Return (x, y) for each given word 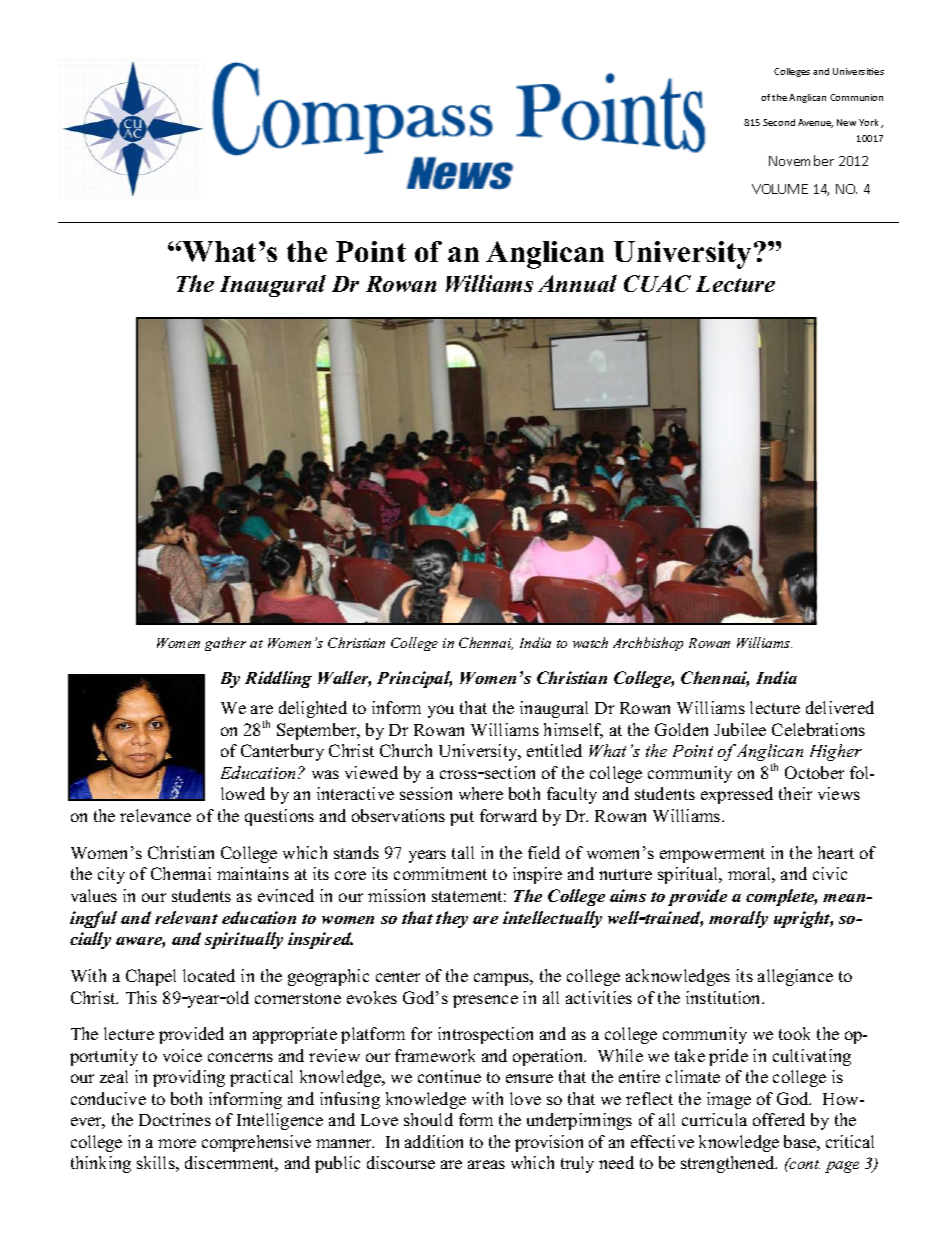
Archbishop (648, 644)
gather (225, 644)
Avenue (815, 123)
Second (779, 122)
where (481, 793)
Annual (577, 283)
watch (590, 642)
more (177, 1143)
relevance (155, 815)
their (795, 793)
